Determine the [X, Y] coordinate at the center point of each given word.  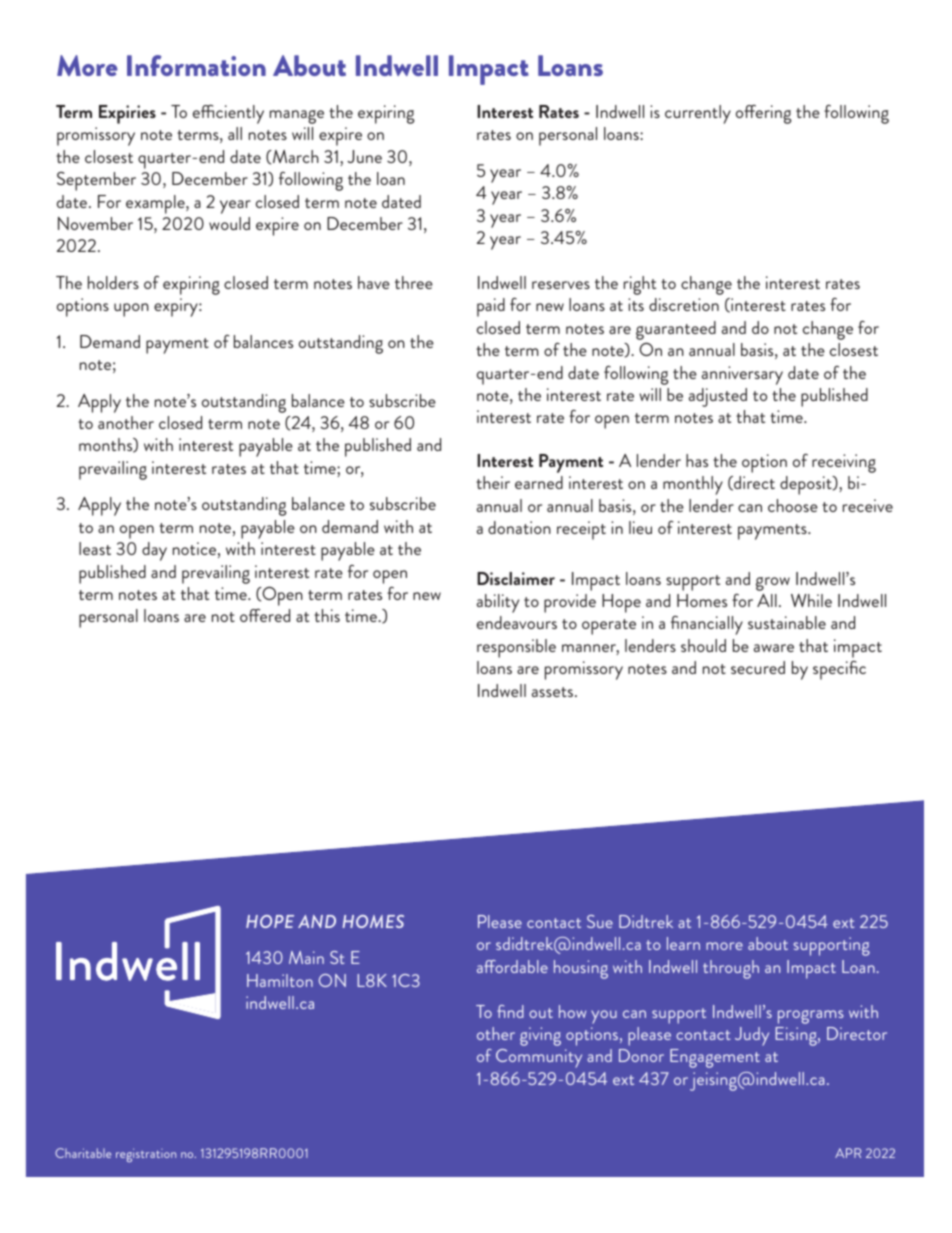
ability [498, 603]
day [154, 551]
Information [196, 65]
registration [146, 1155]
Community [539, 1058]
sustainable [787, 622]
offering [764, 114]
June [364, 156]
